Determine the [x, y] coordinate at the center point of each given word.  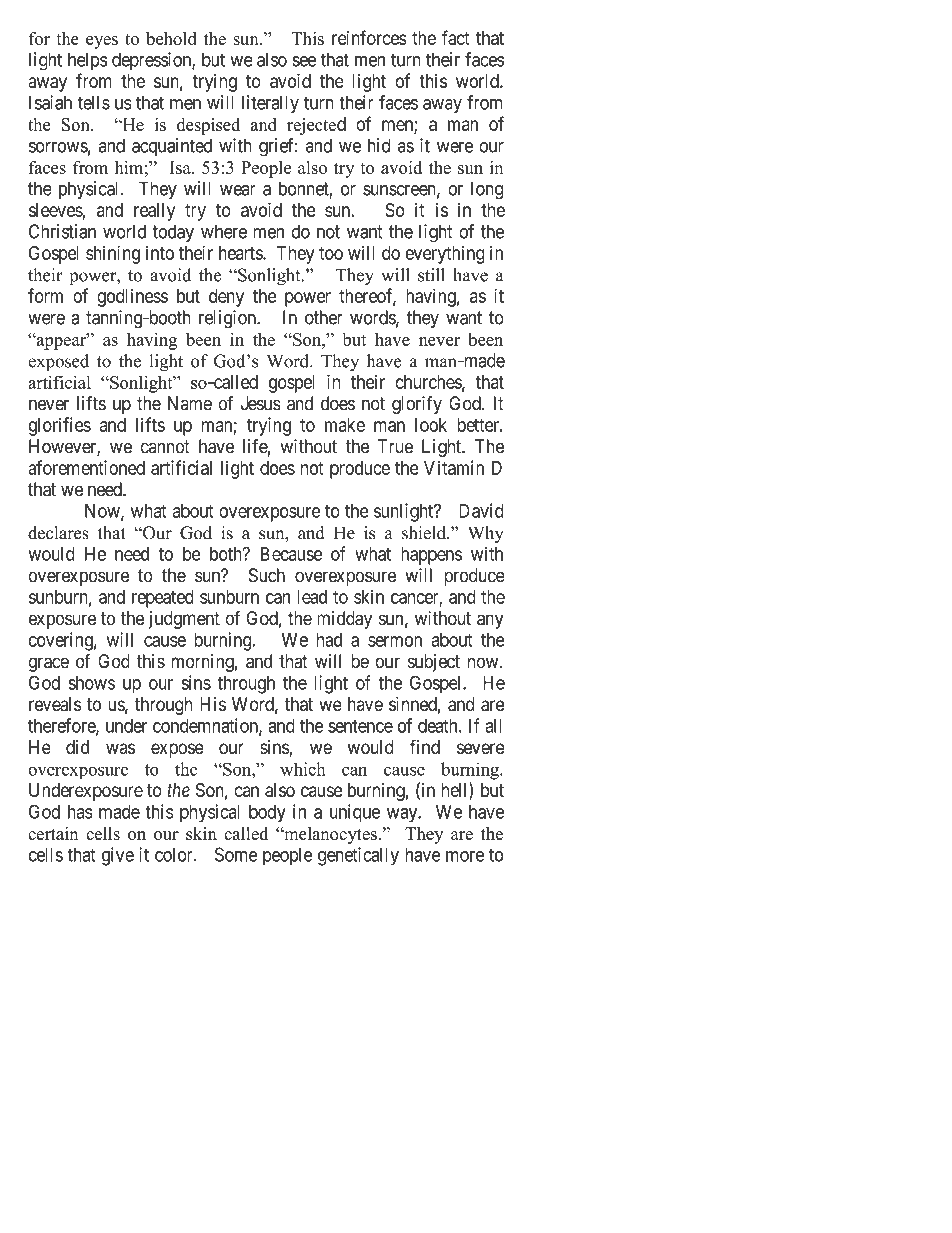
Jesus [261, 403]
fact [455, 37]
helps [88, 61]
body [267, 813]
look [431, 425]
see [304, 61]
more [465, 856]
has [80, 811]
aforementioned [86, 467]
